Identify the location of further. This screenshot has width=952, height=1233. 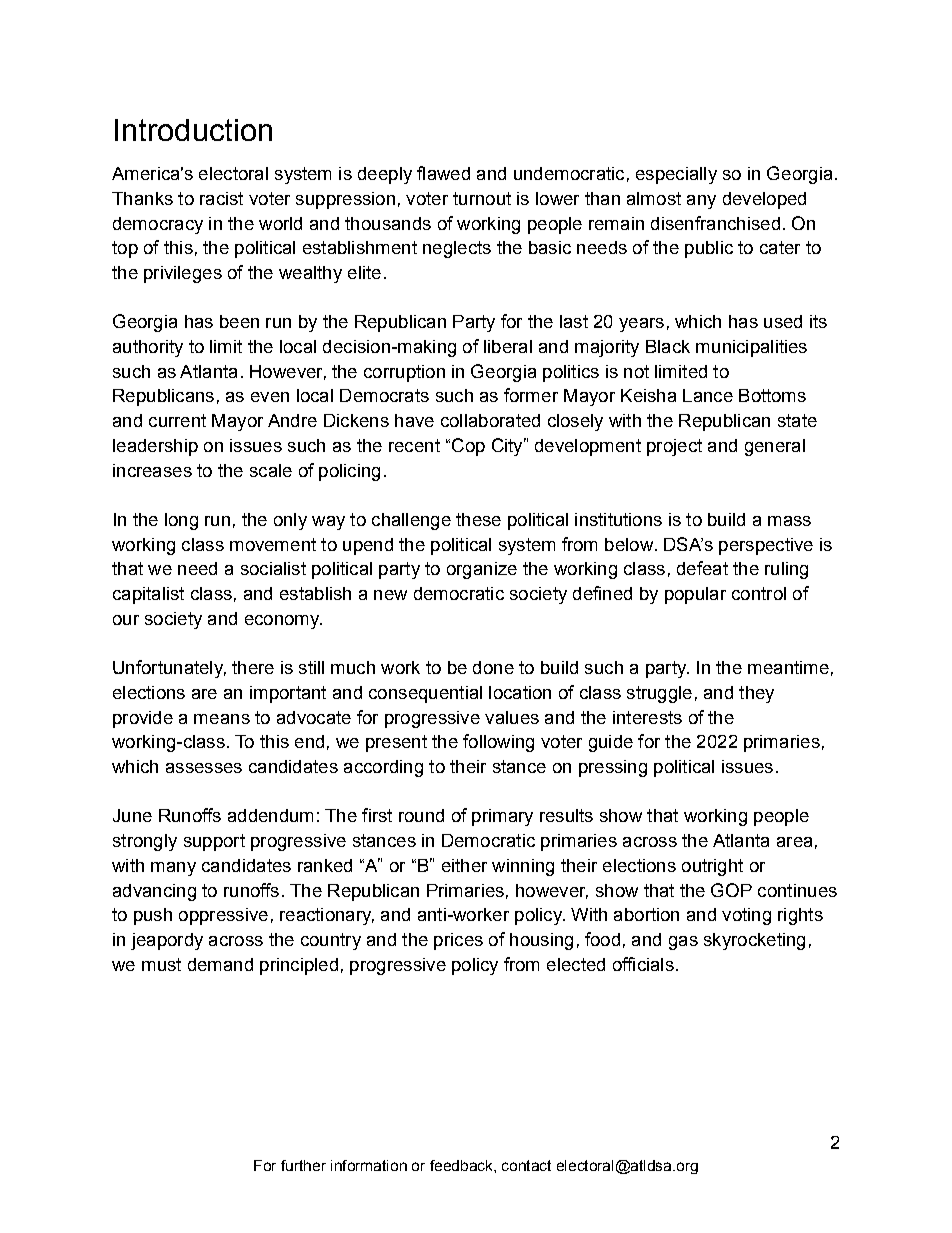
(303, 1165).
